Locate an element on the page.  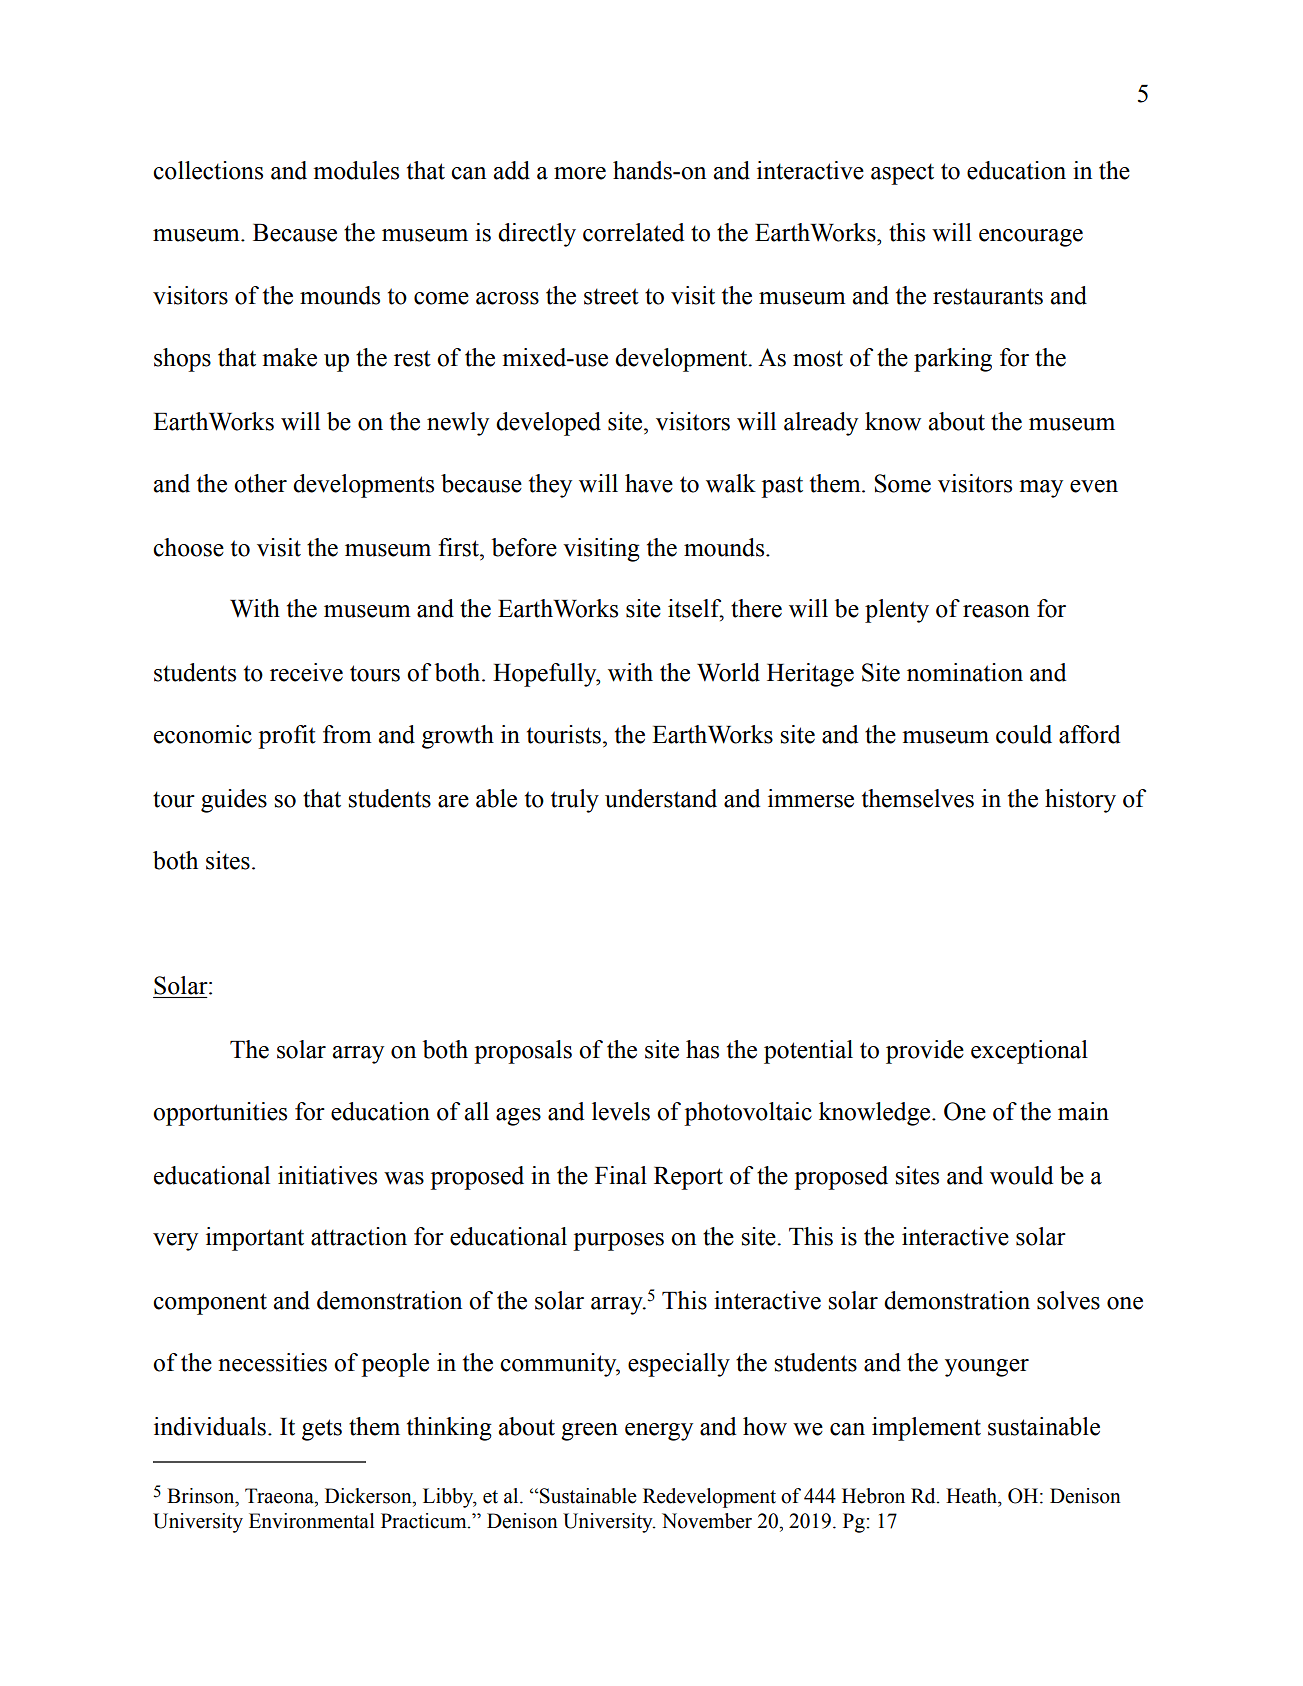
energy is located at coordinates (659, 1432).
